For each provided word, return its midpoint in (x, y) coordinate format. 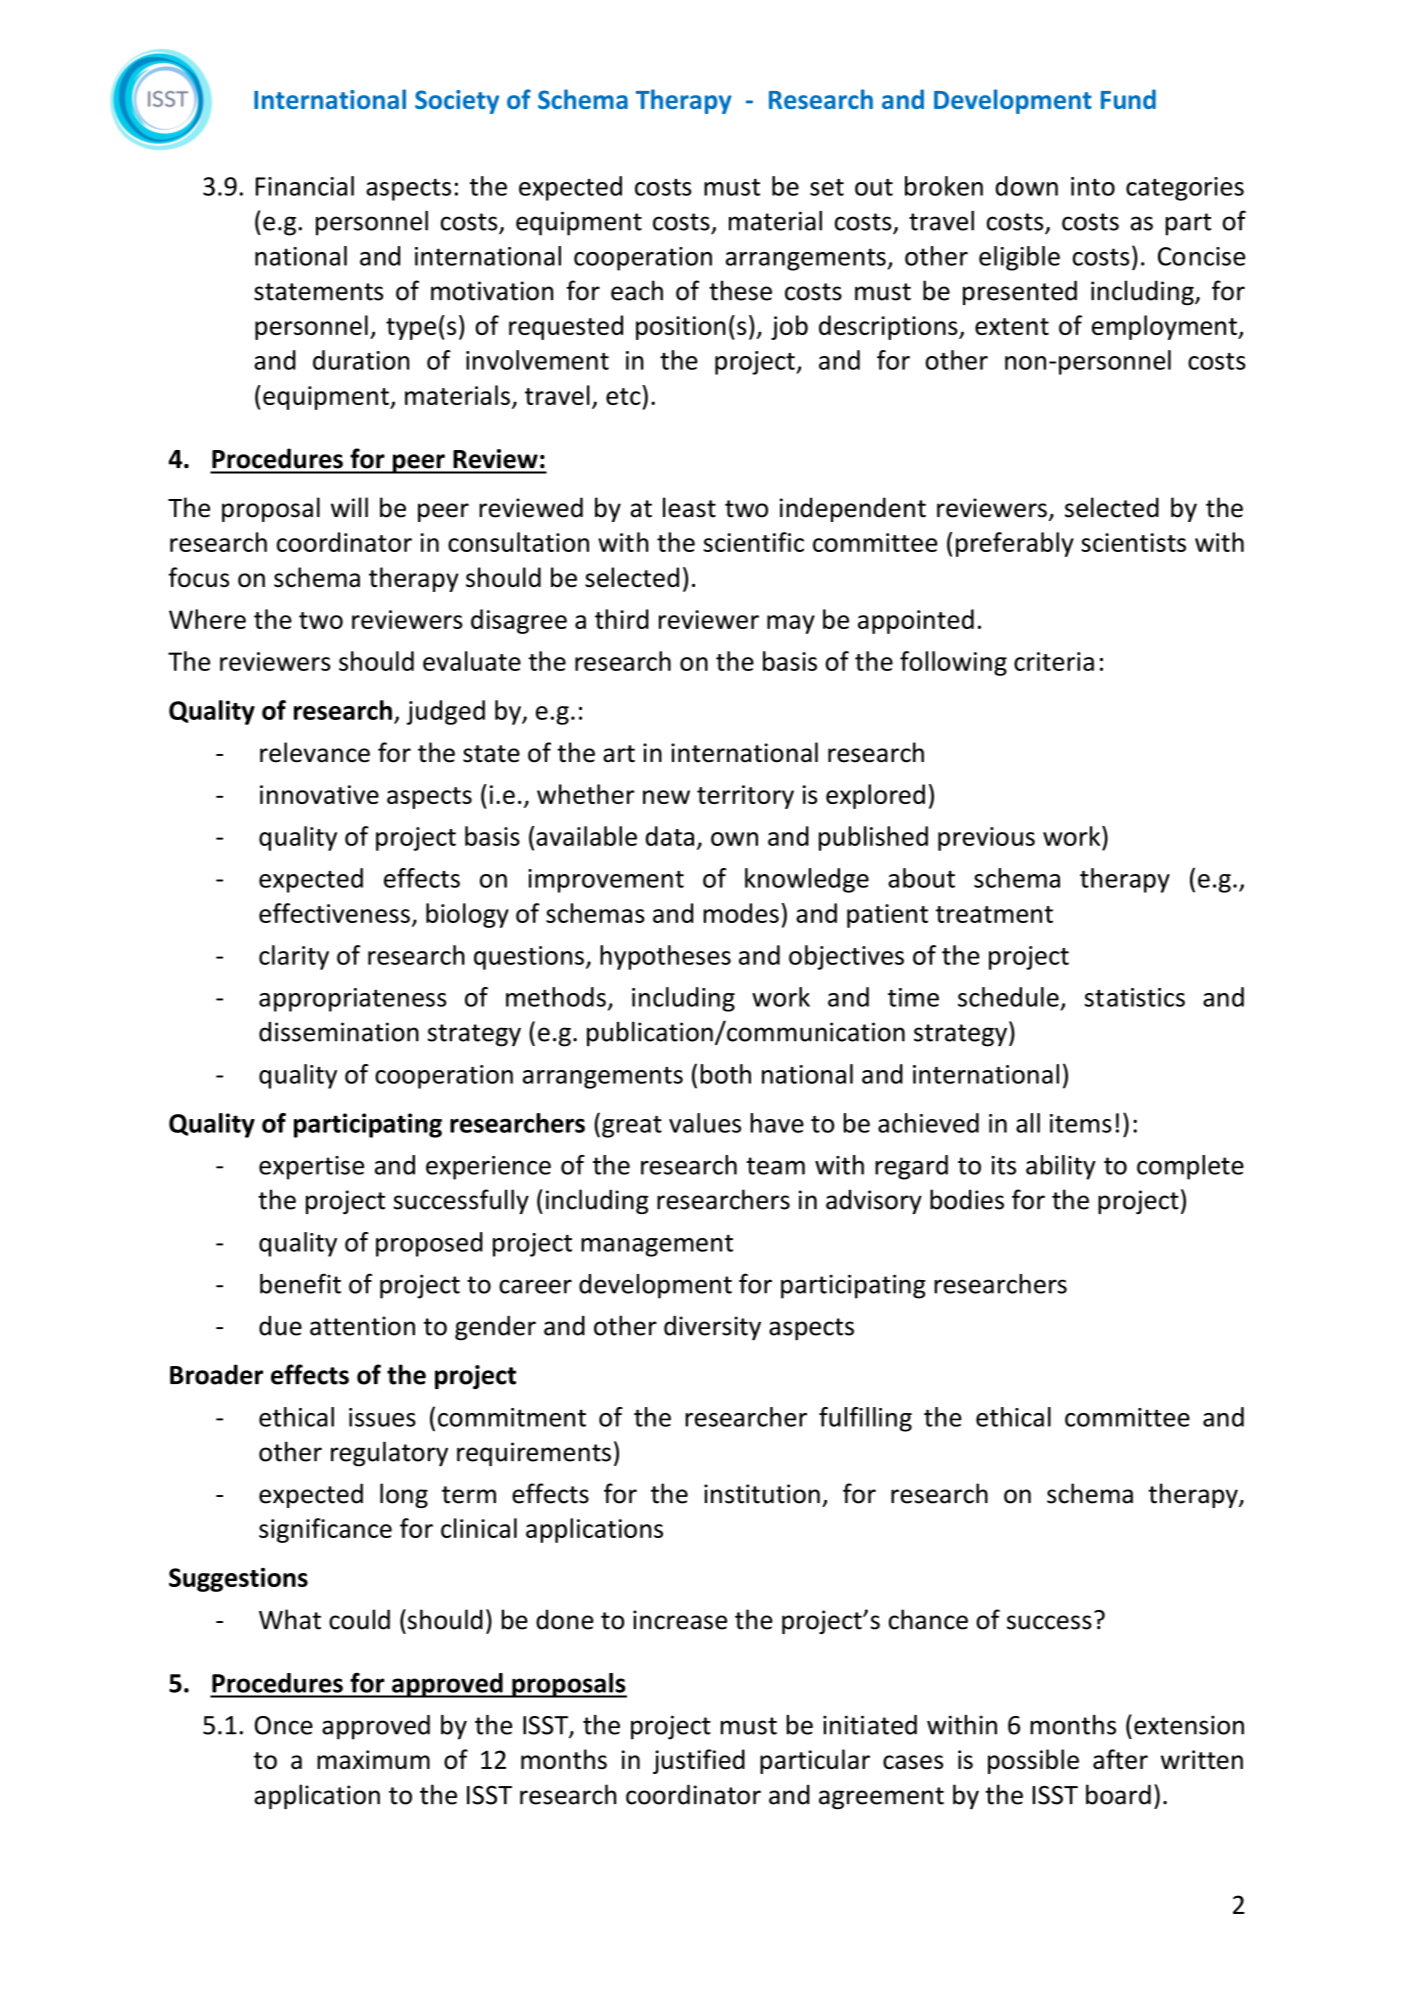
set (827, 187)
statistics (1134, 997)
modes (741, 913)
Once (284, 1725)
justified (699, 1761)
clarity (294, 957)
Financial (305, 186)
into (1093, 186)
